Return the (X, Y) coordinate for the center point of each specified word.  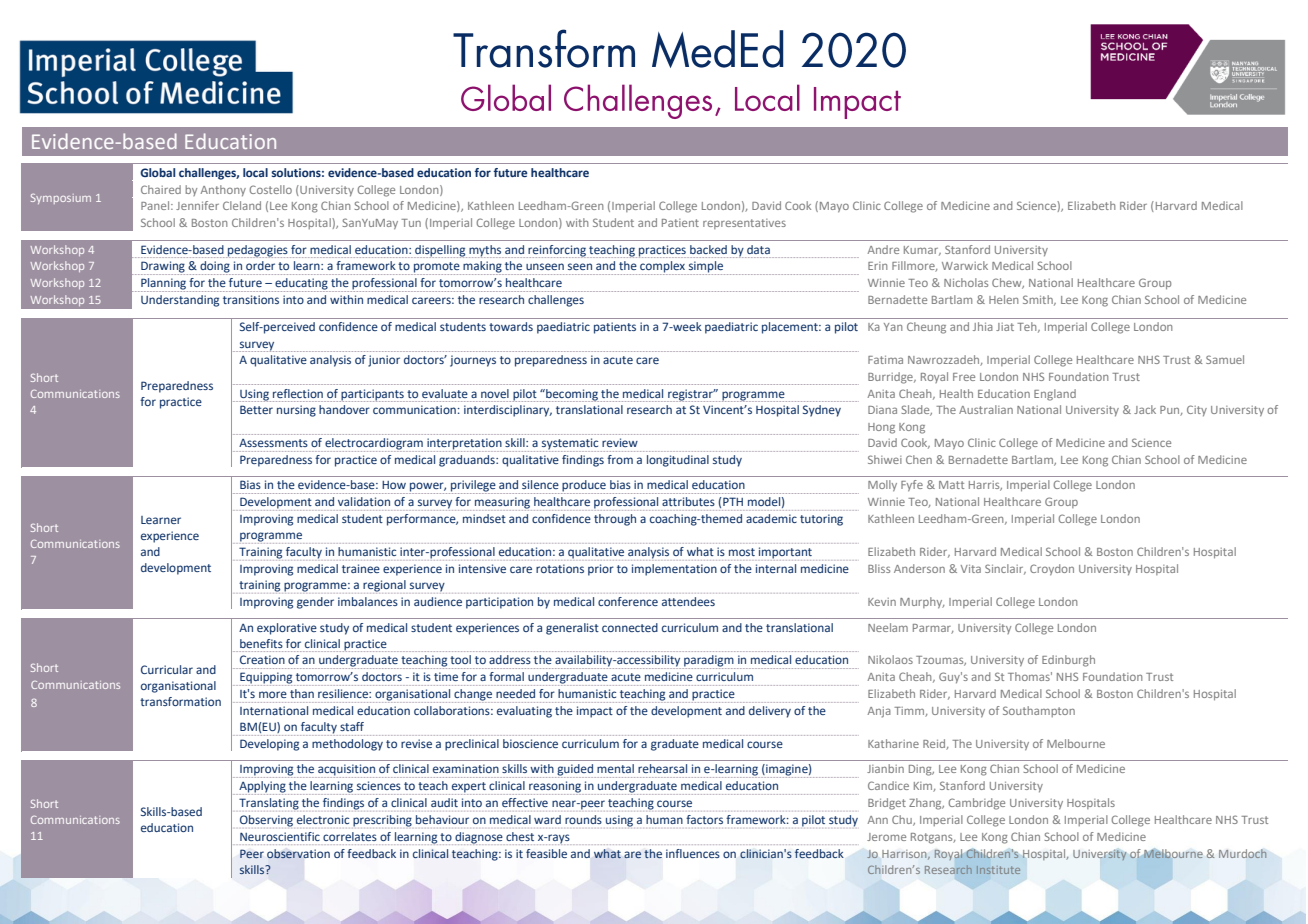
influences (693, 853)
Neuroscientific (280, 836)
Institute (998, 870)
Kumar (922, 251)
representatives (744, 224)
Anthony (223, 190)
